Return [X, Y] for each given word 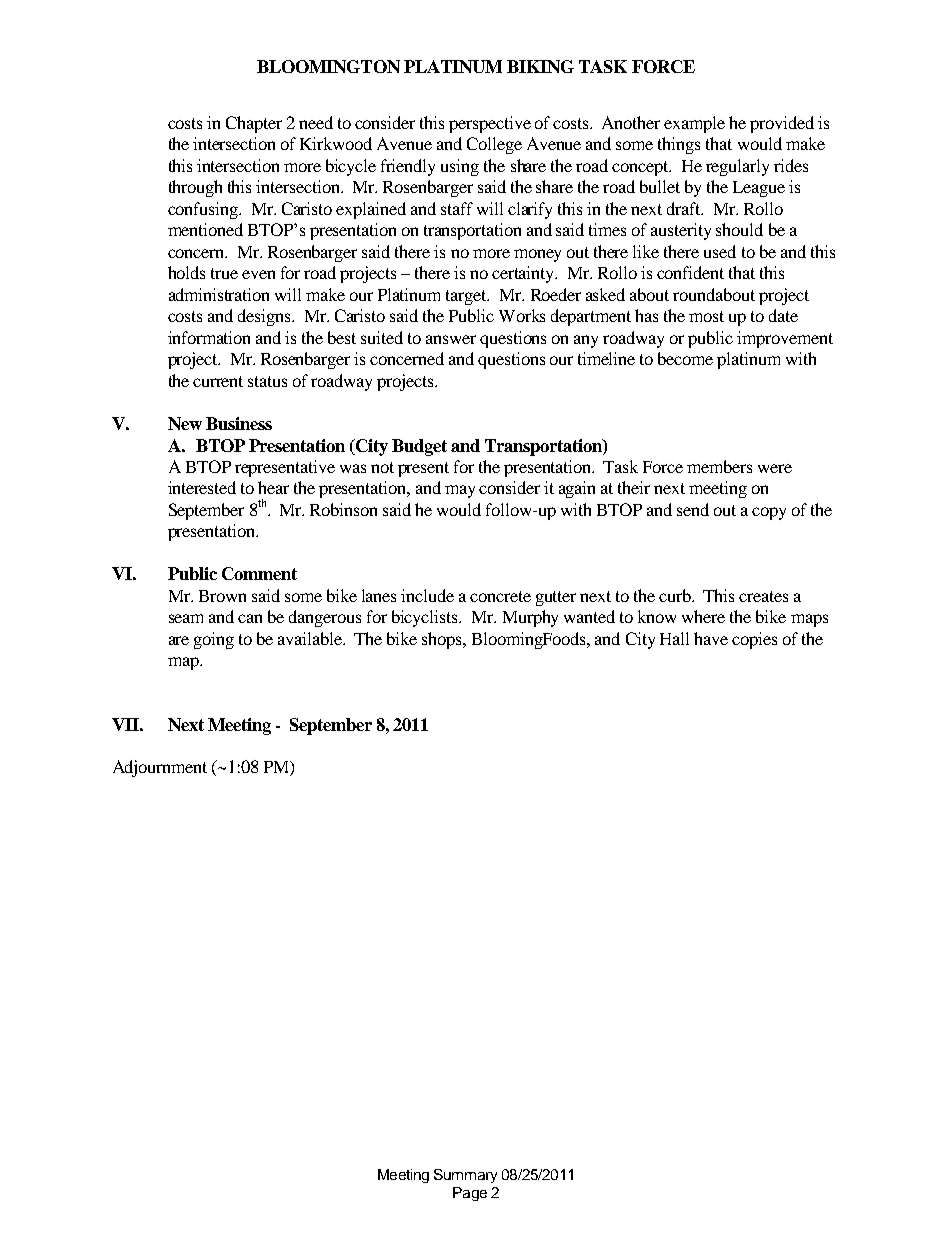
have [711, 638]
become [685, 358]
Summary [465, 1176]
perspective [490, 124]
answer [451, 339]
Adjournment [160, 768]
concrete [500, 596]
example [694, 124]
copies [754, 640]
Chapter [254, 124]
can [250, 618]
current [218, 381]
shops [443, 640]
